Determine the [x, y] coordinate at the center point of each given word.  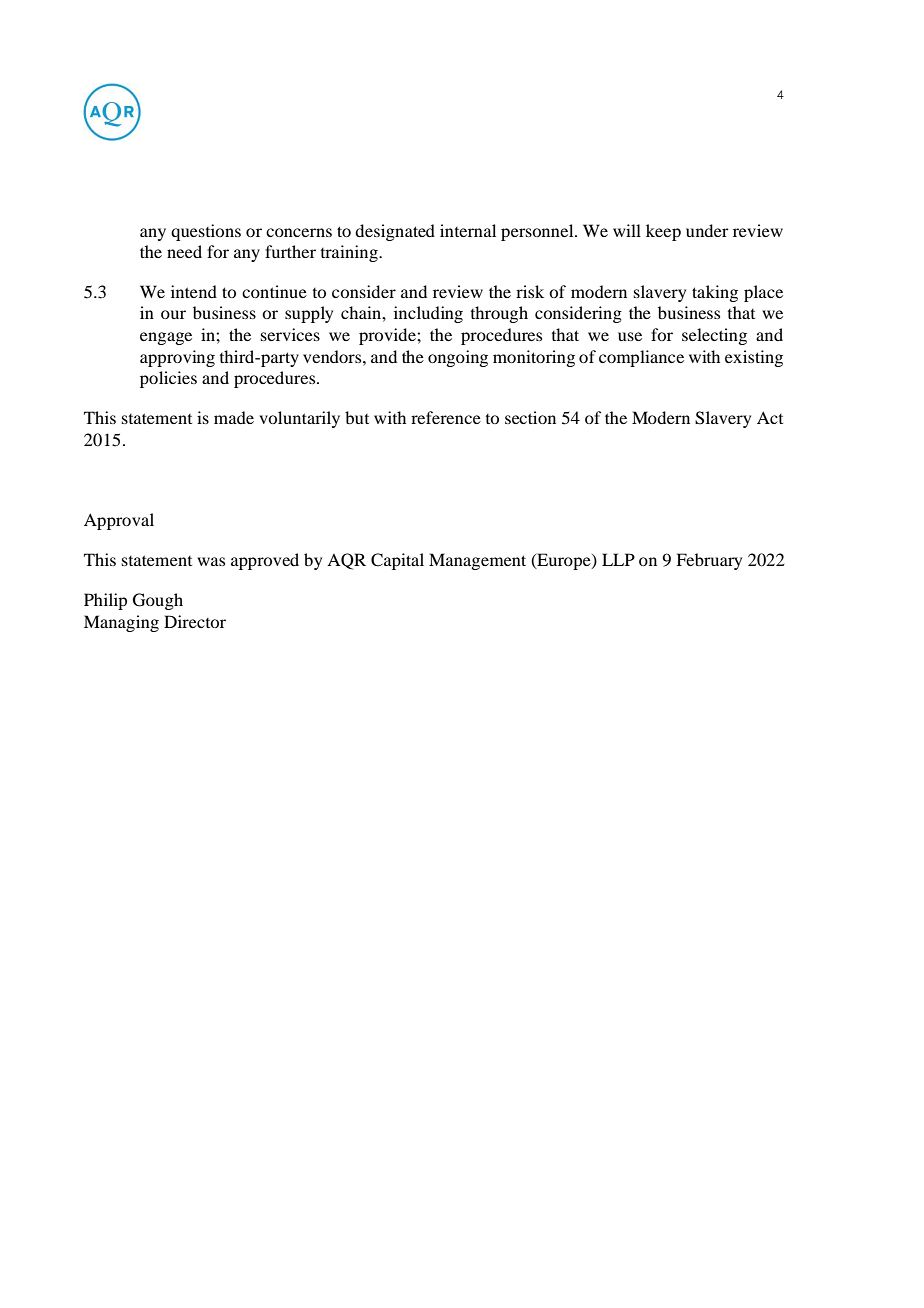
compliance [641, 358]
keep [663, 232]
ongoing [458, 358]
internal [468, 230]
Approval [119, 521]
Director [195, 621]
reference [446, 417]
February [709, 561]
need [184, 251]
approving [177, 358]
